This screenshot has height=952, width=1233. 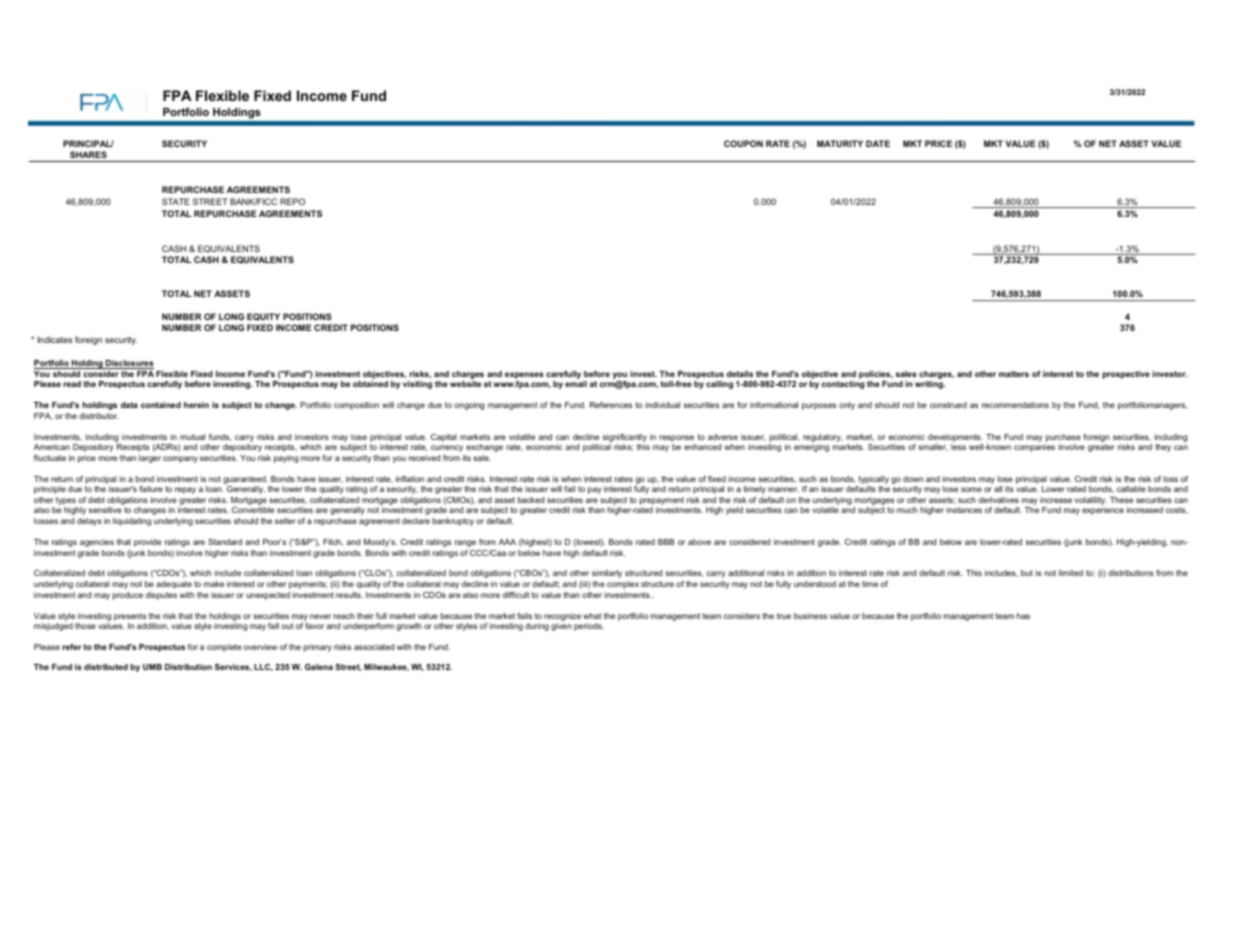 I want to click on herein, so click(x=196, y=405).
